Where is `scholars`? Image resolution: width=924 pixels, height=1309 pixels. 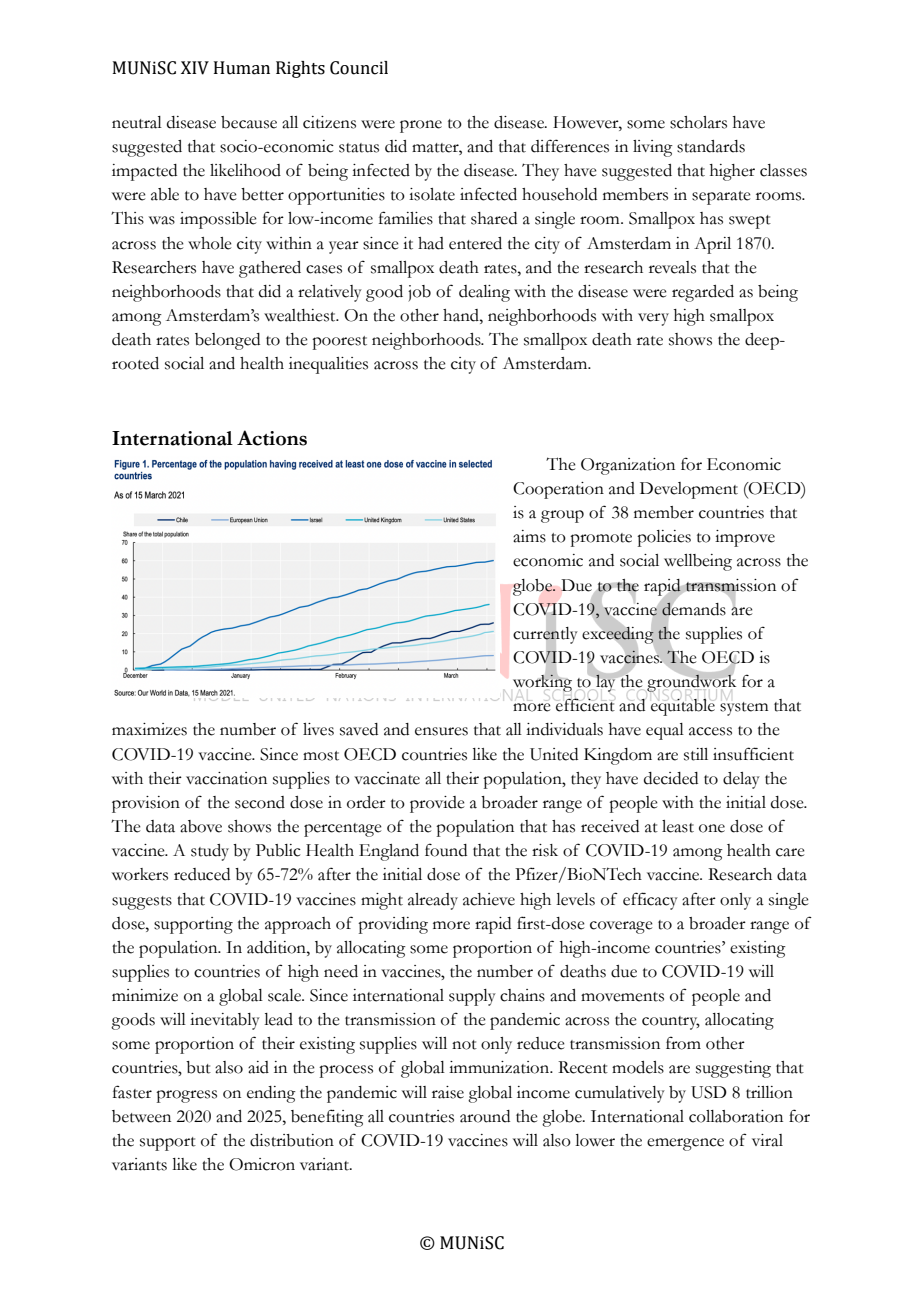 scholars is located at coordinates (698, 122).
